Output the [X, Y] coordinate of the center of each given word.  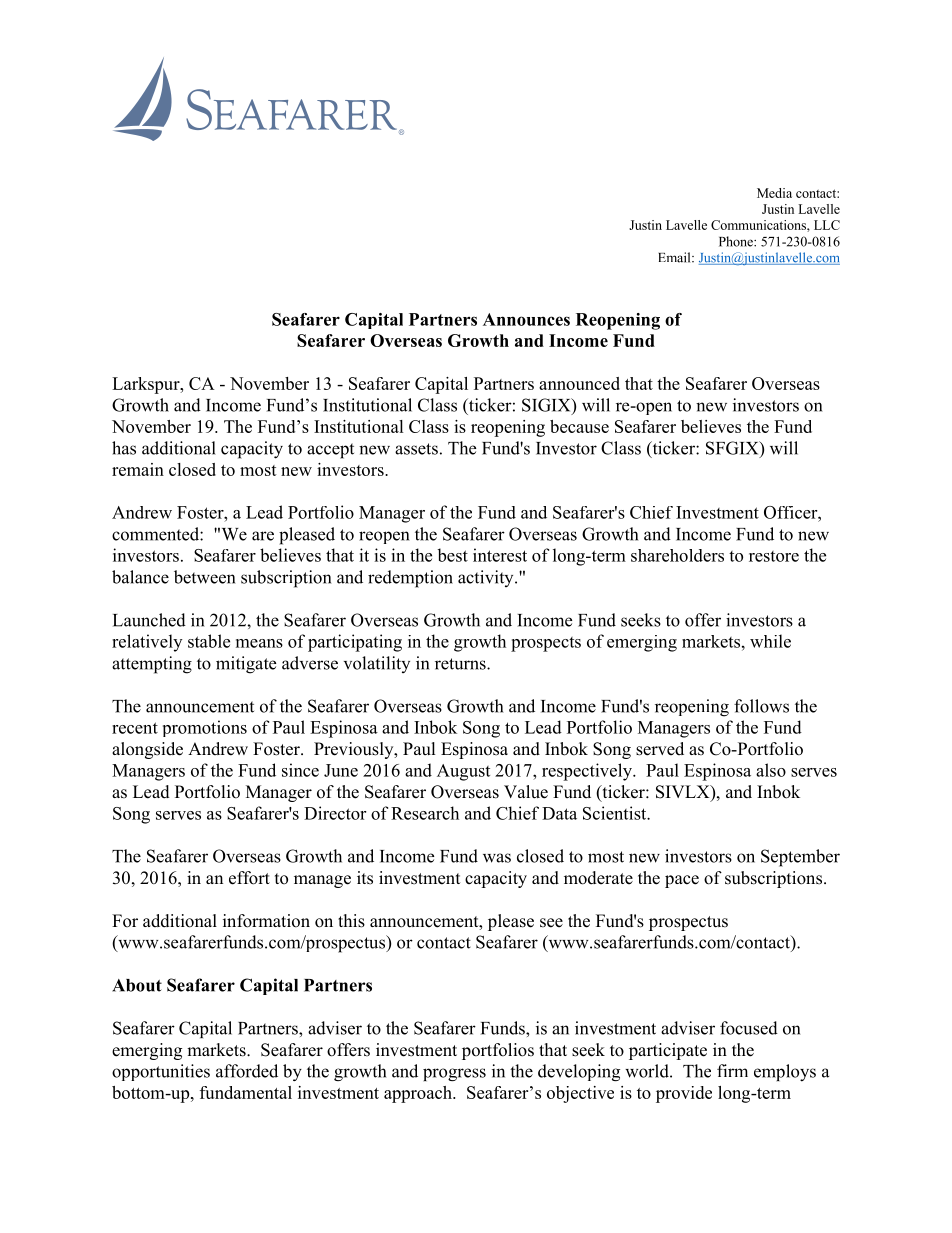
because [579, 426]
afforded [247, 1071]
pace [682, 881]
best [452, 555]
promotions [205, 728]
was [497, 858]
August [463, 772]
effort [249, 878]
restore [774, 556]
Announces [526, 319]
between [204, 577]
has [124, 448]
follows [761, 706]
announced [579, 383]
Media [774, 193]
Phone [737, 241]
